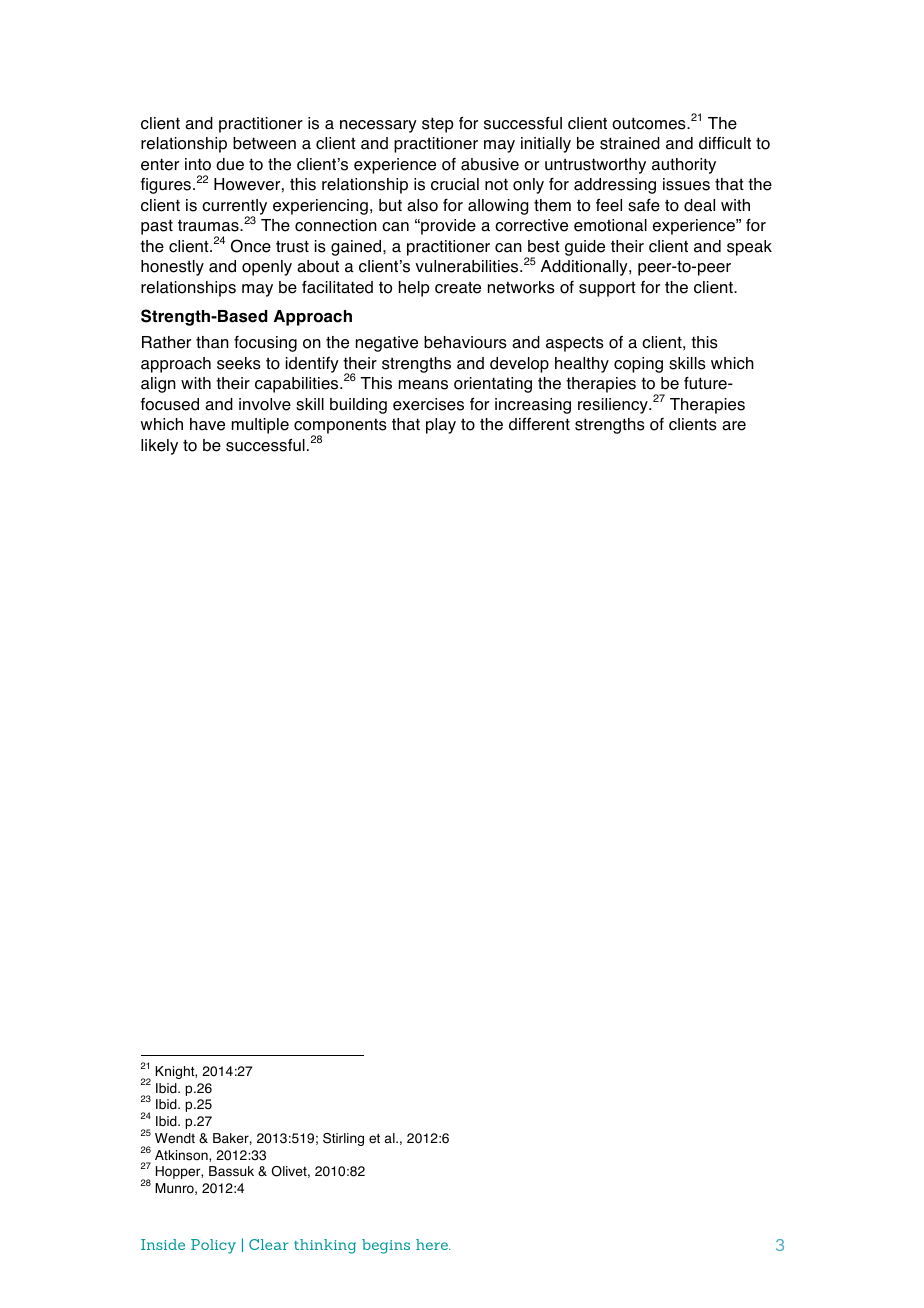  Describe the element at coordinates (207, 424) in the image. I see `have` at that location.
